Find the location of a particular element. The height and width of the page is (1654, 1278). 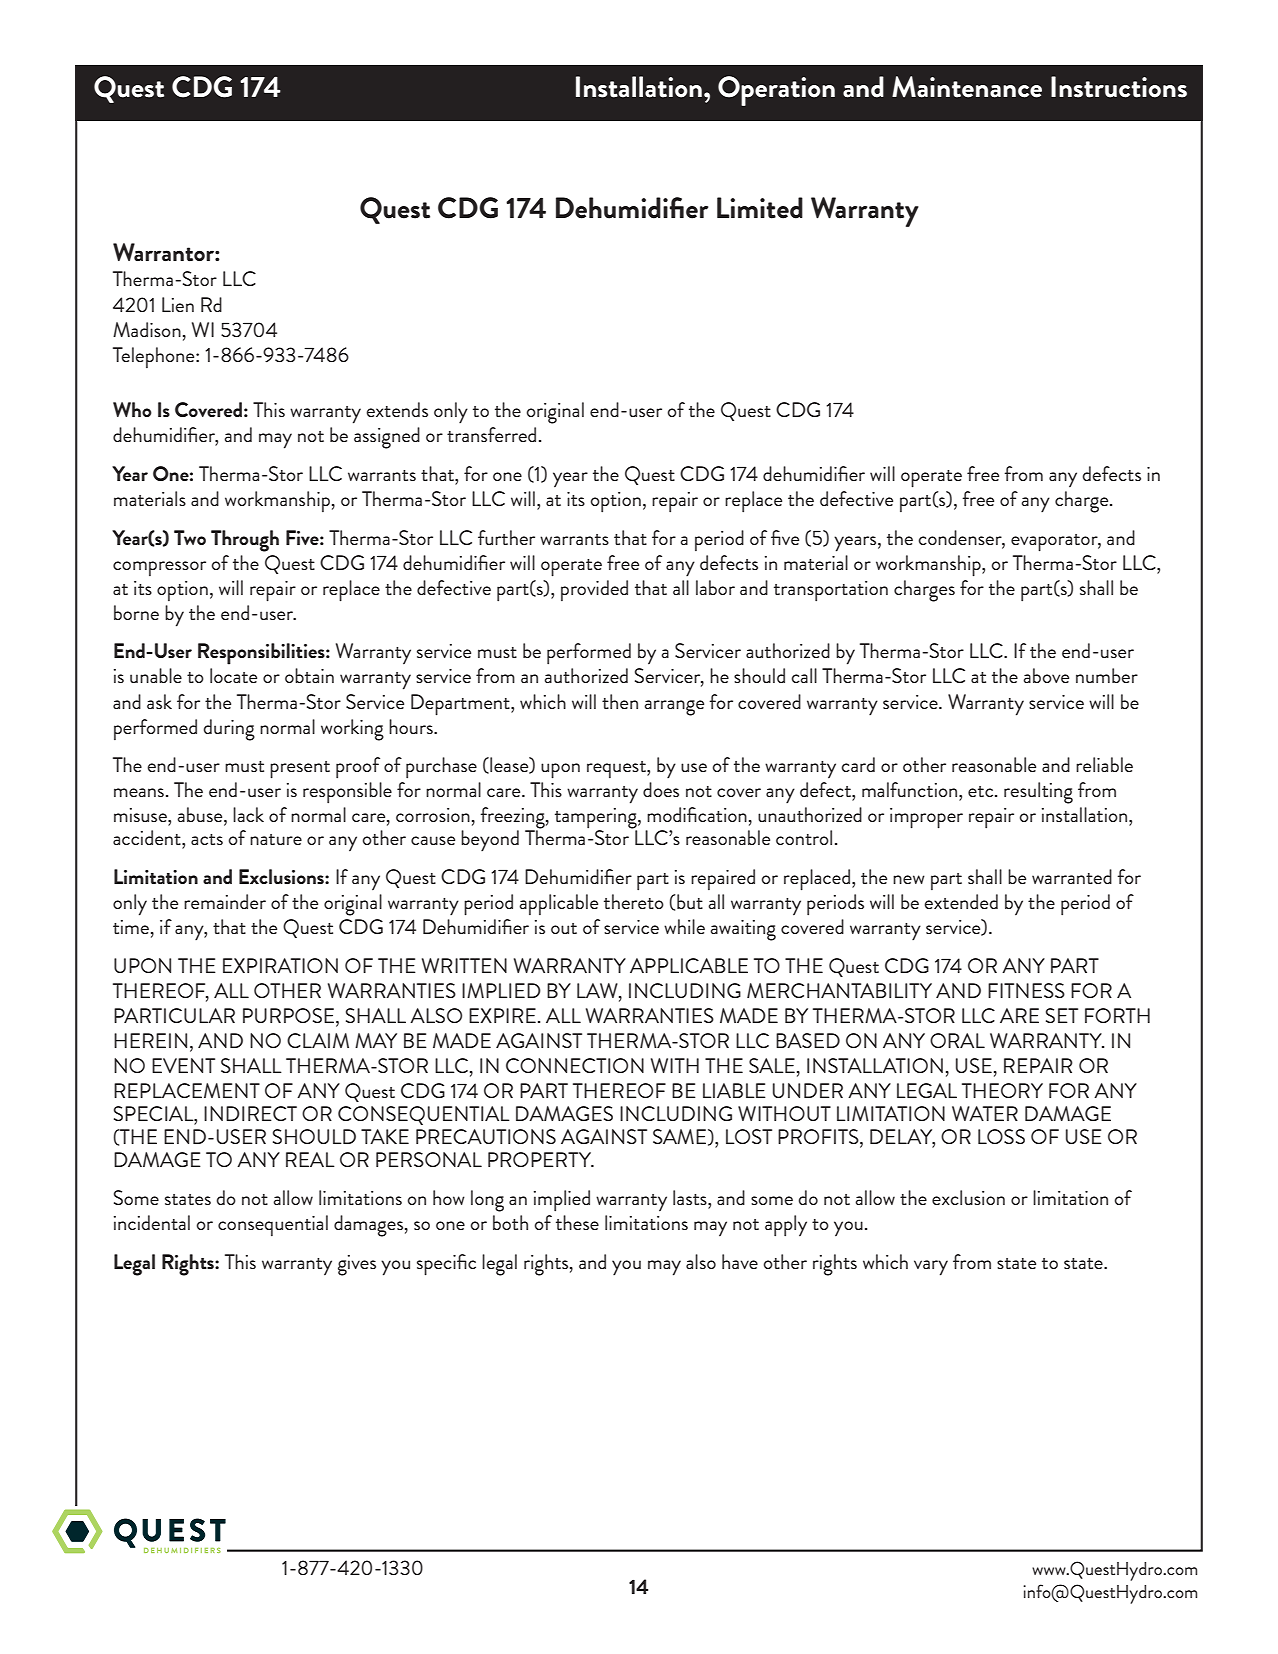

then is located at coordinates (620, 701).
